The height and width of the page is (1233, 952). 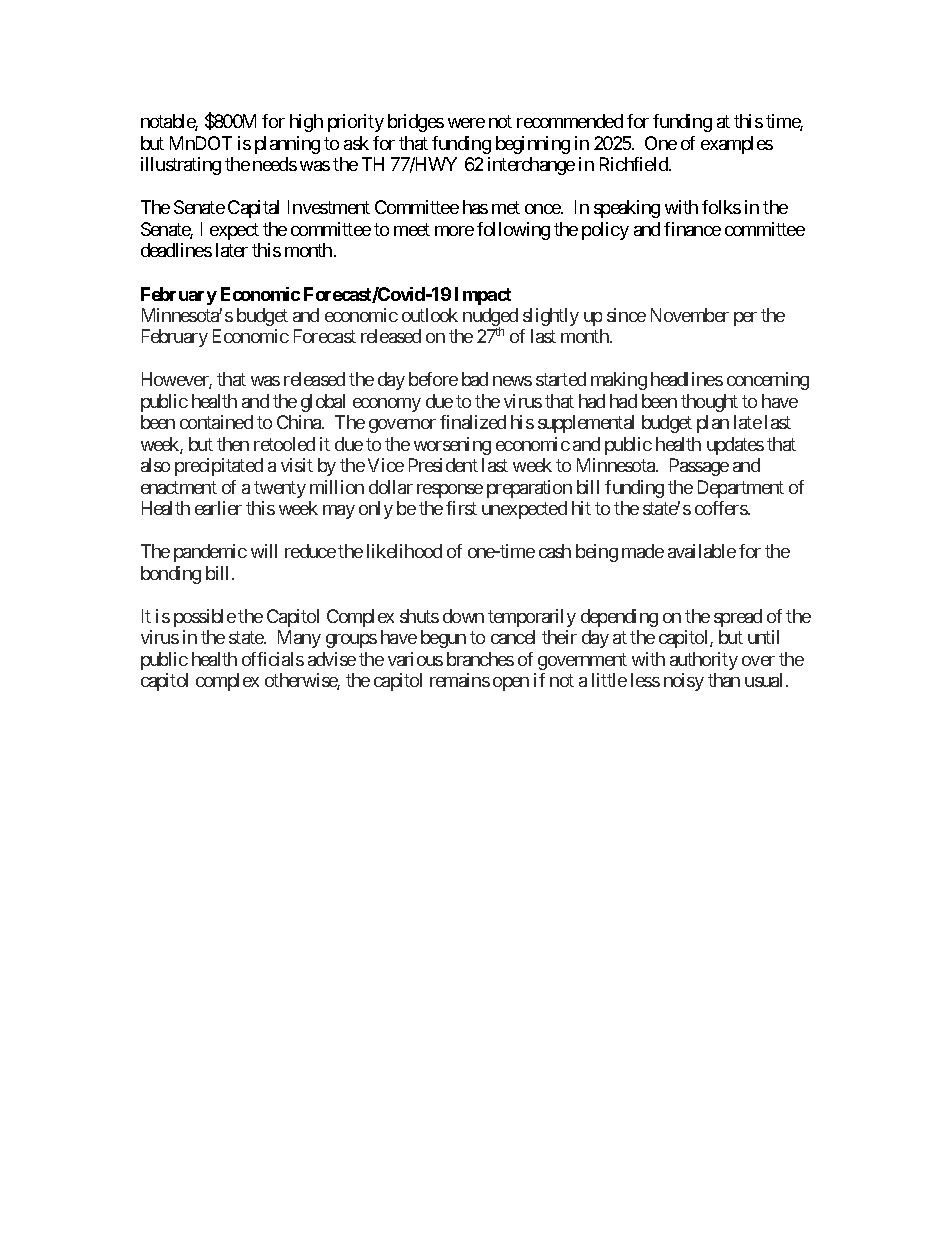 What do you see at coordinates (480, 659) in the page?
I see `branches` at bounding box center [480, 659].
